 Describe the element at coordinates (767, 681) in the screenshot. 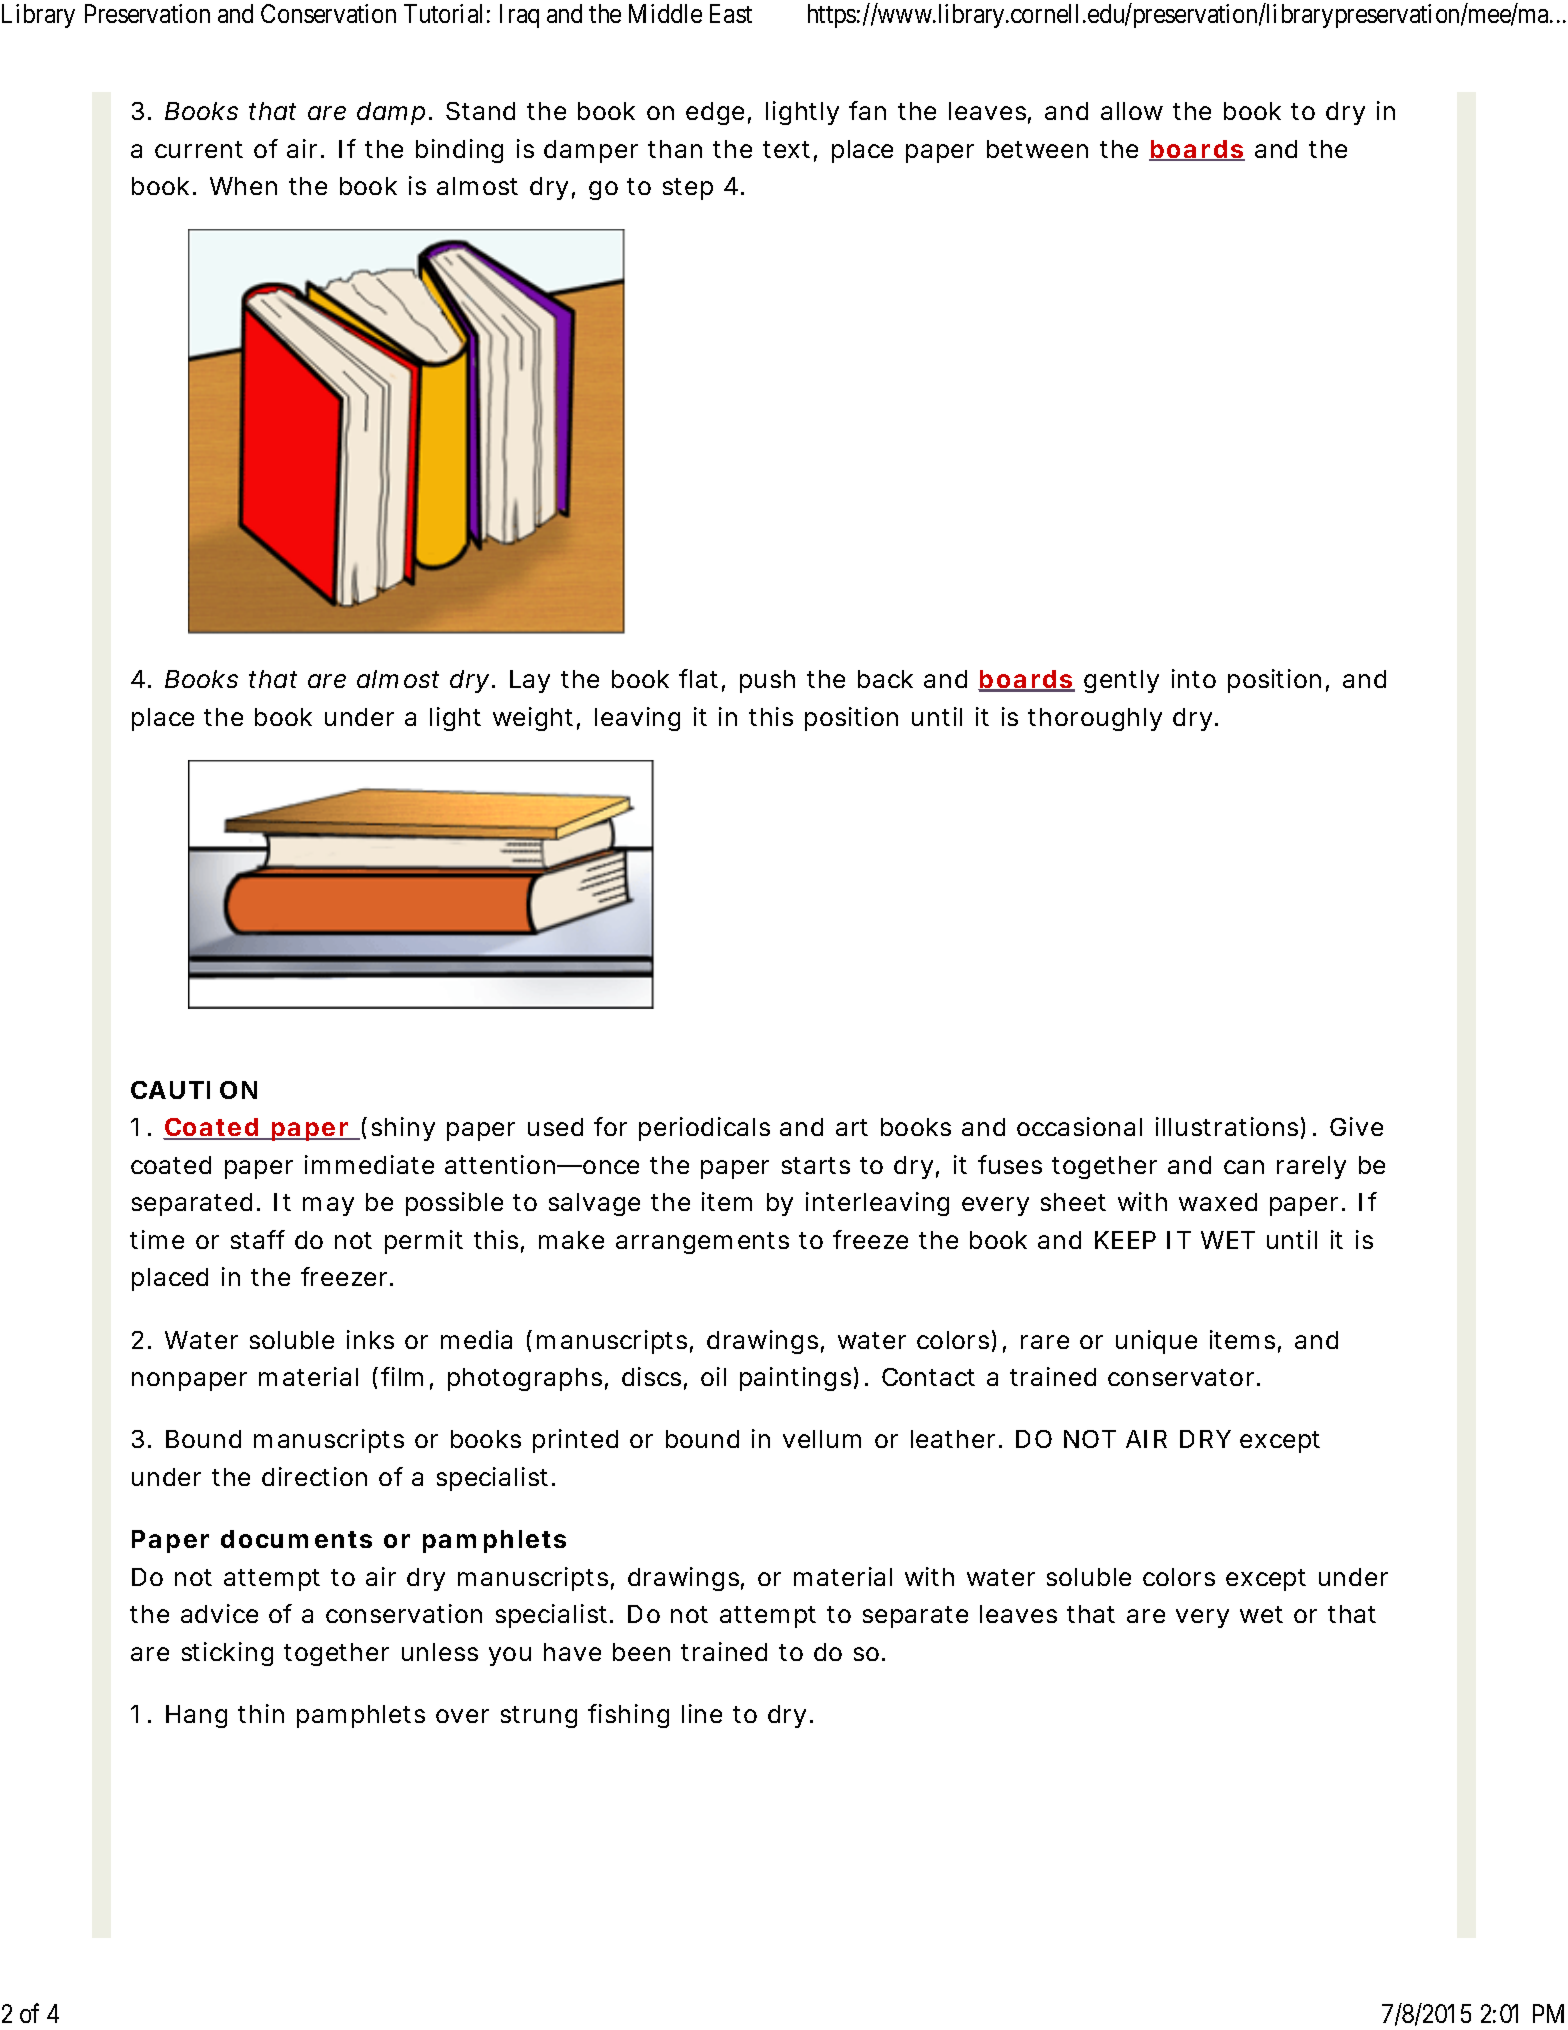

I see `push` at that location.
